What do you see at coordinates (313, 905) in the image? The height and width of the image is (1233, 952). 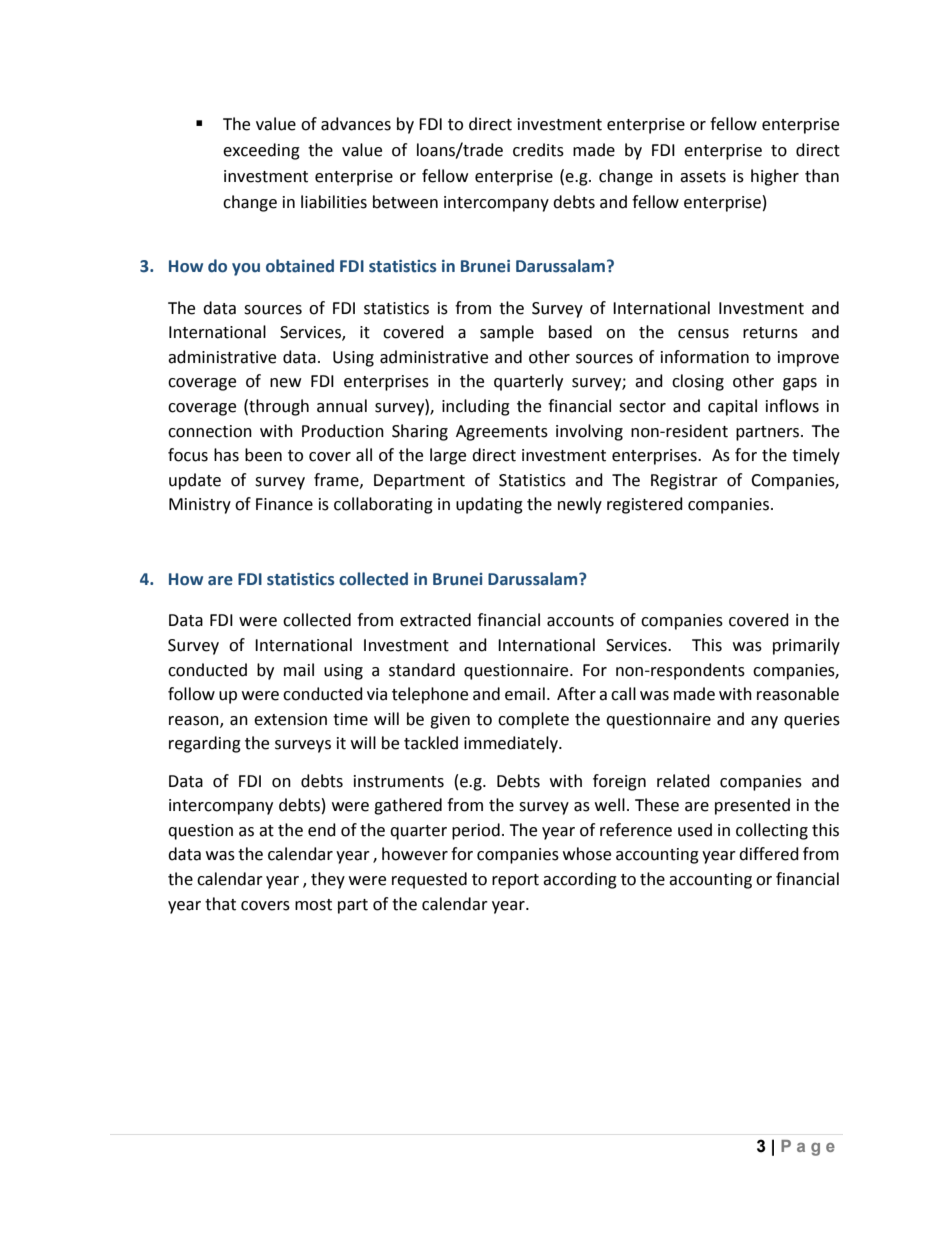 I see `most` at bounding box center [313, 905].
